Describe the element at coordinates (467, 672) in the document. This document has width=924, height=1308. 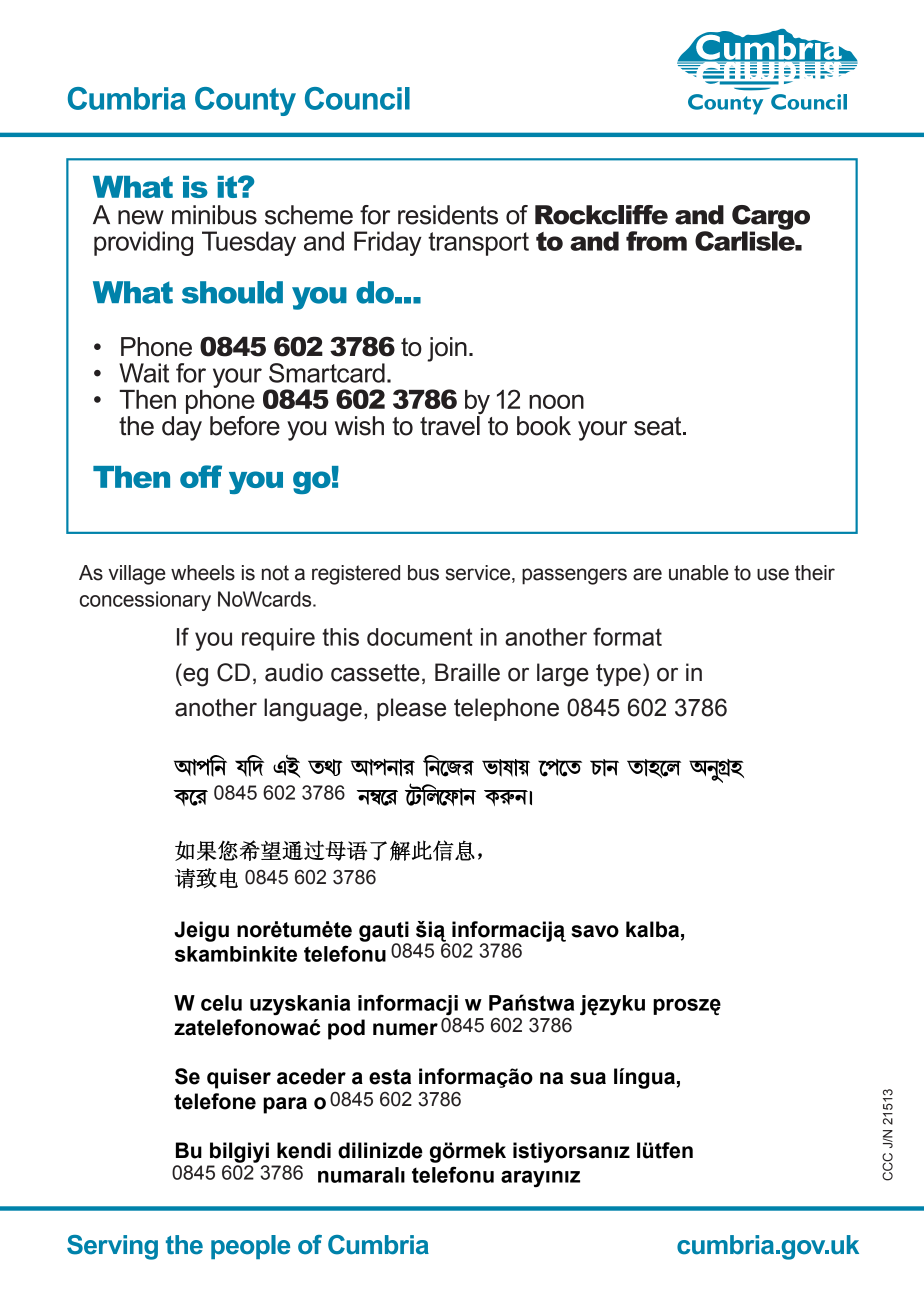
I see `Braille` at that location.
